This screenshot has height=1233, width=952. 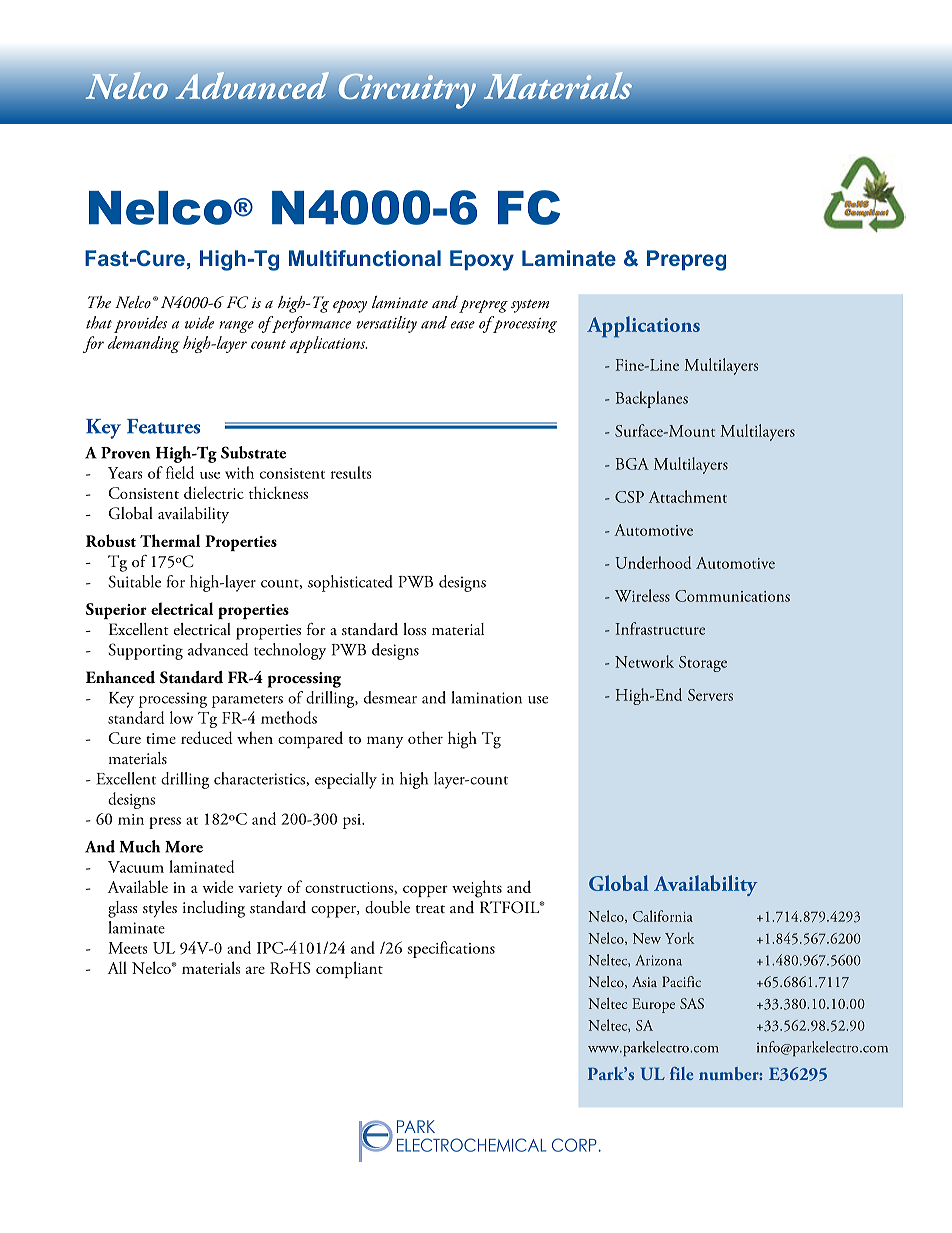 I want to click on Circuitry, so click(x=407, y=91).
